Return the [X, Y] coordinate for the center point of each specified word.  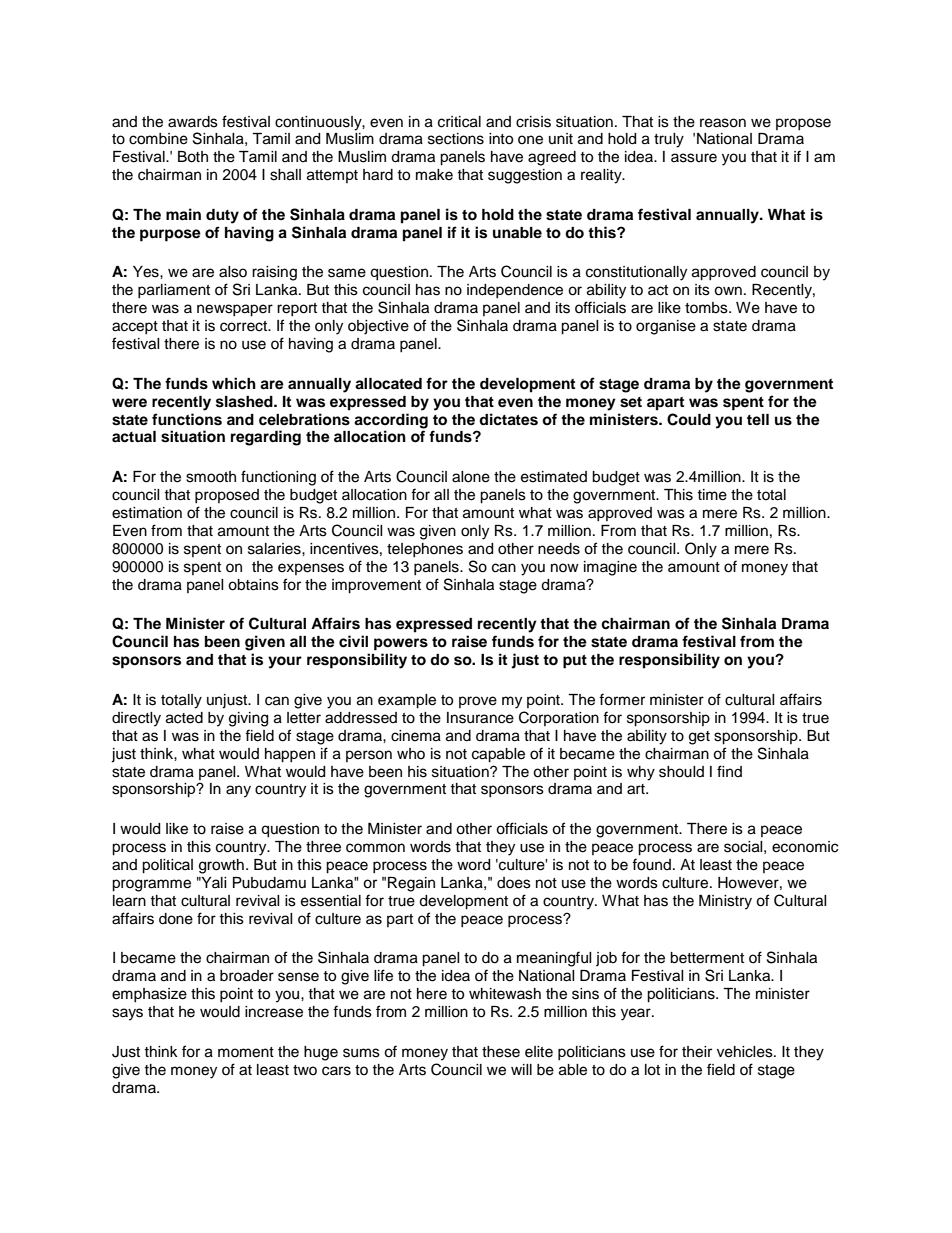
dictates [508, 419]
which [234, 383]
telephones [425, 550]
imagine [610, 568]
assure [694, 158]
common [375, 848]
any [238, 791]
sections [456, 139]
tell [758, 419]
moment [246, 1052]
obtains [253, 585]
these [501, 1052]
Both [193, 157]
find [729, 771]
